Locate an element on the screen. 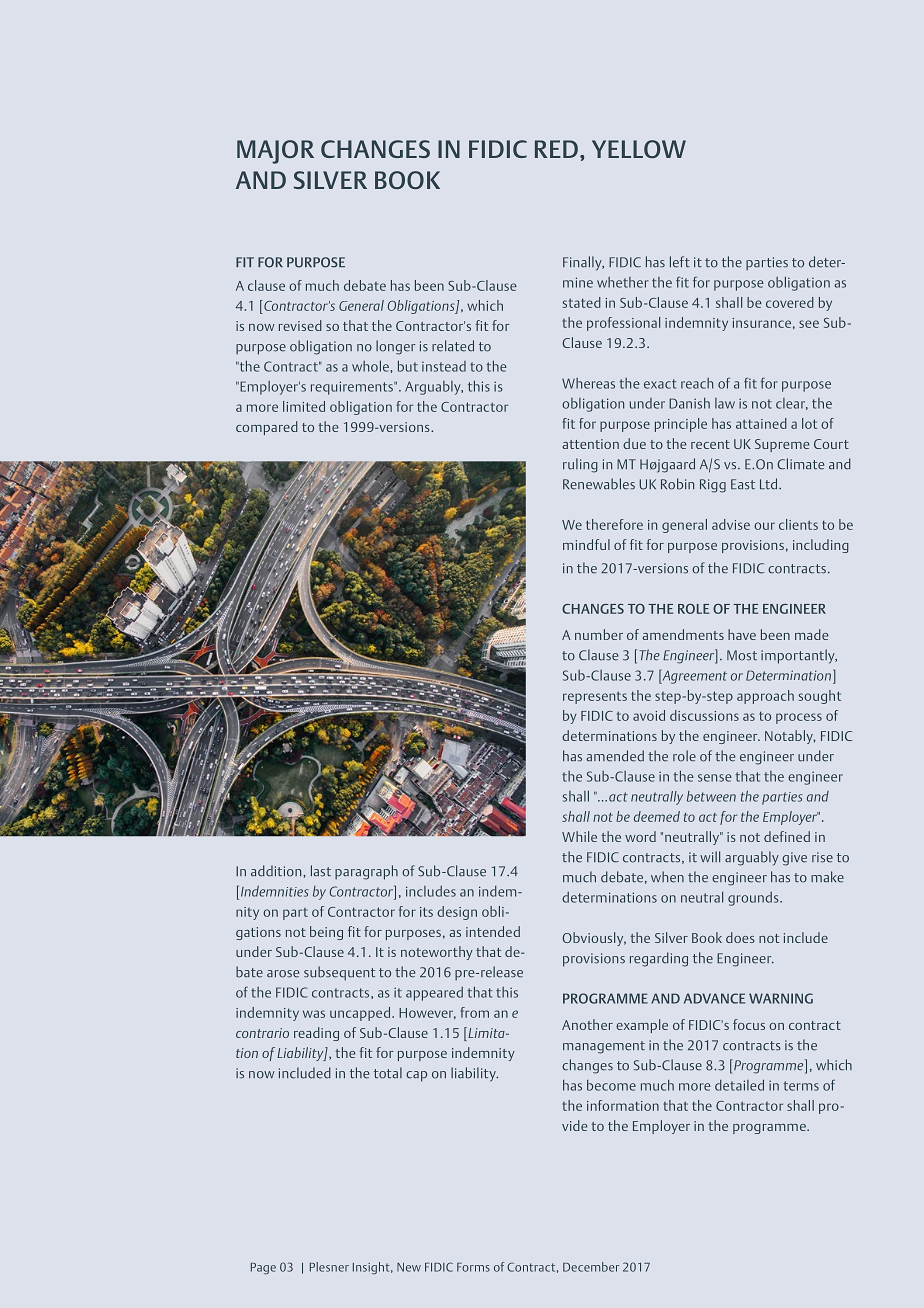  Whereas is located at coordinates (588, 383).
